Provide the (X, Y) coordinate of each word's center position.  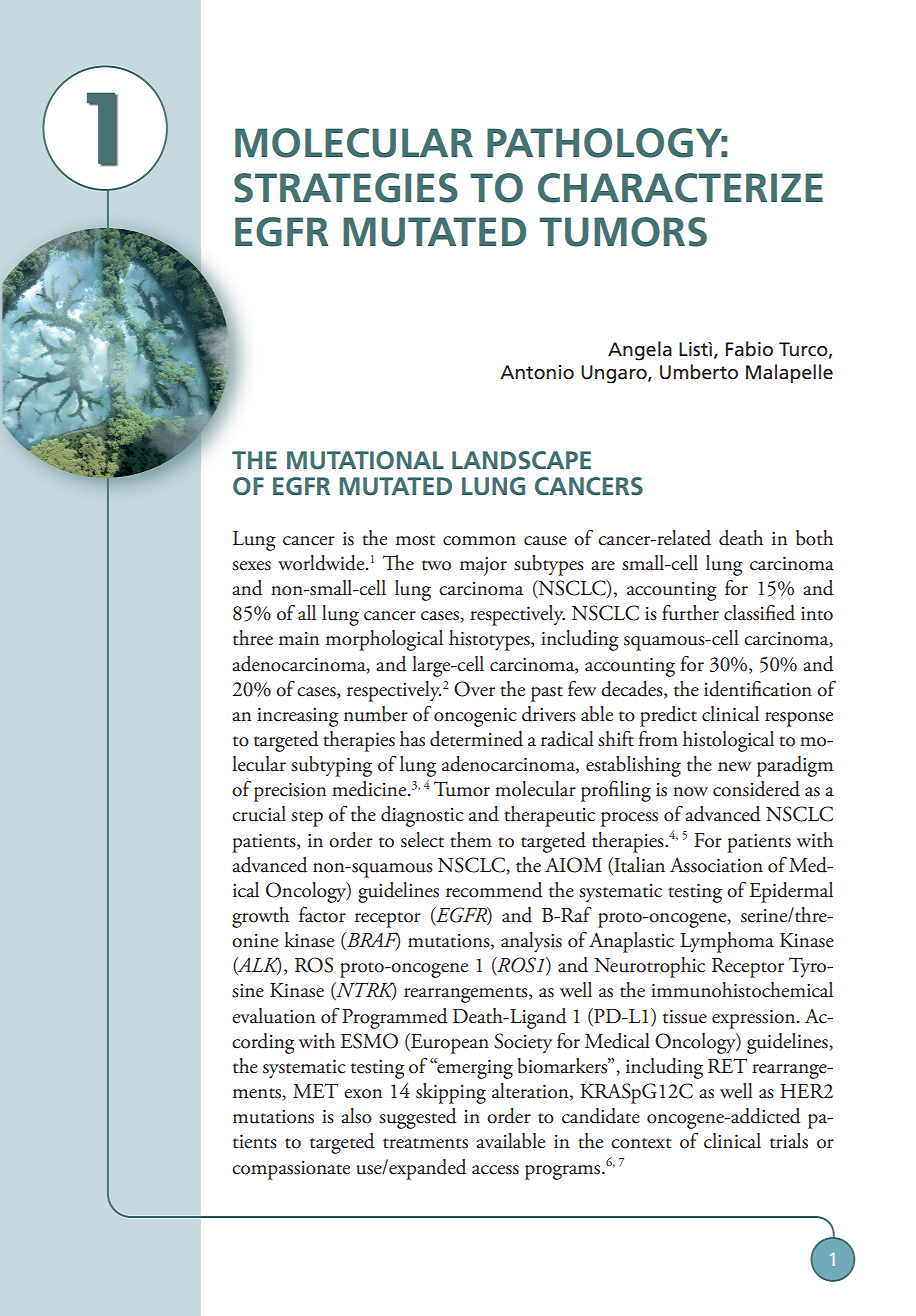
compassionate (291, 1170)
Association (716, 865)
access (495, 1170)
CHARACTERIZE (680, 188)
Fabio (749, 349)
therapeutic (549, 816)
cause (545, 541)
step (307, 819)
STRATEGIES (346, 188)
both (814, 538)
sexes (251, 566)
